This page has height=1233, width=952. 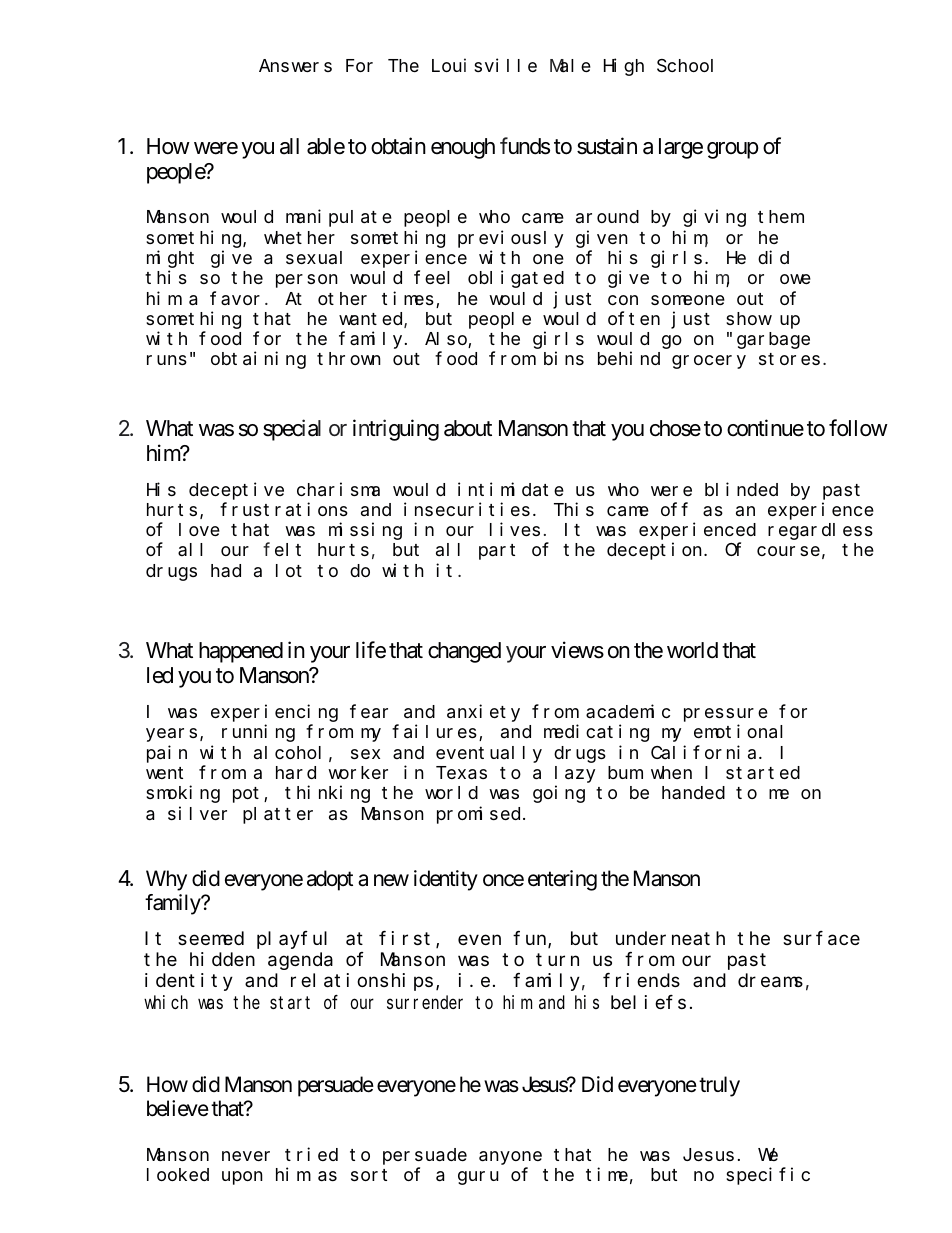 I want to click on Answers, so click(x=295, y=66).
